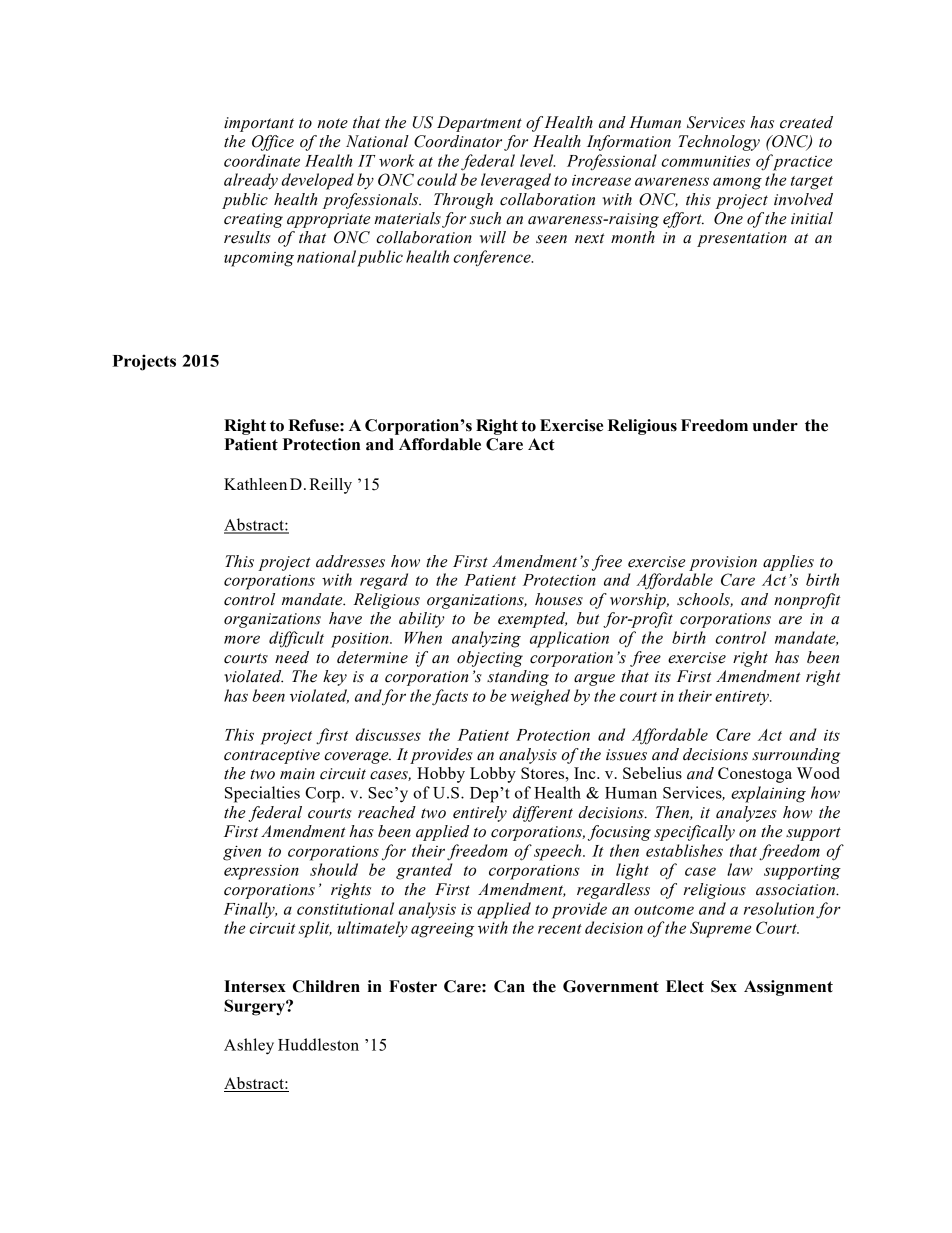  What do you see at coordinates (273, 143) in the screenshot?
I see `Office` at bounding box center [273, 143].
